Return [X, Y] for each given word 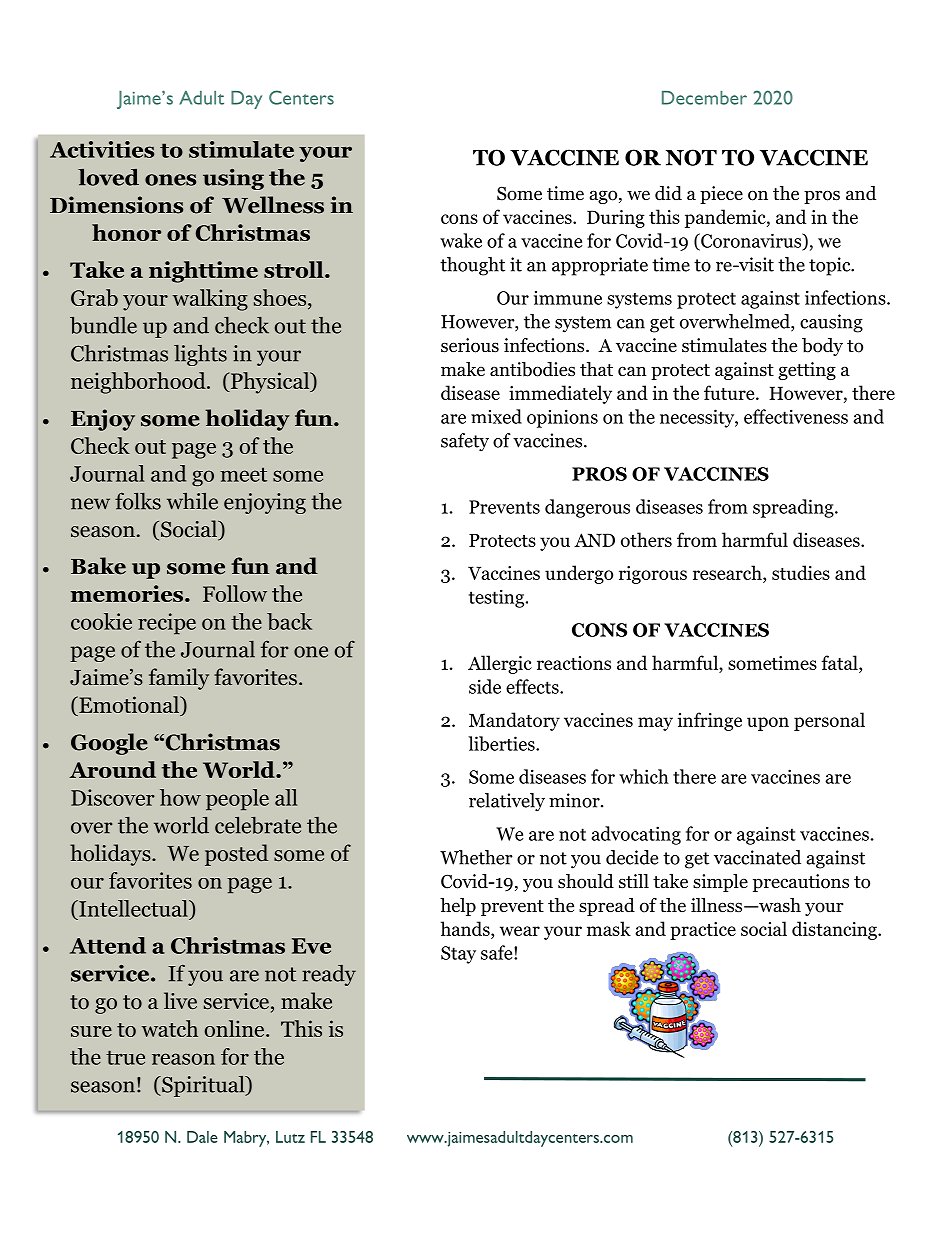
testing [498, 599]
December [704, 98]
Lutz [290, 1137]
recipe [167, 623]
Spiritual [203, 1086]
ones [170, 180]
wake [461, 240]
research [728, 572]
